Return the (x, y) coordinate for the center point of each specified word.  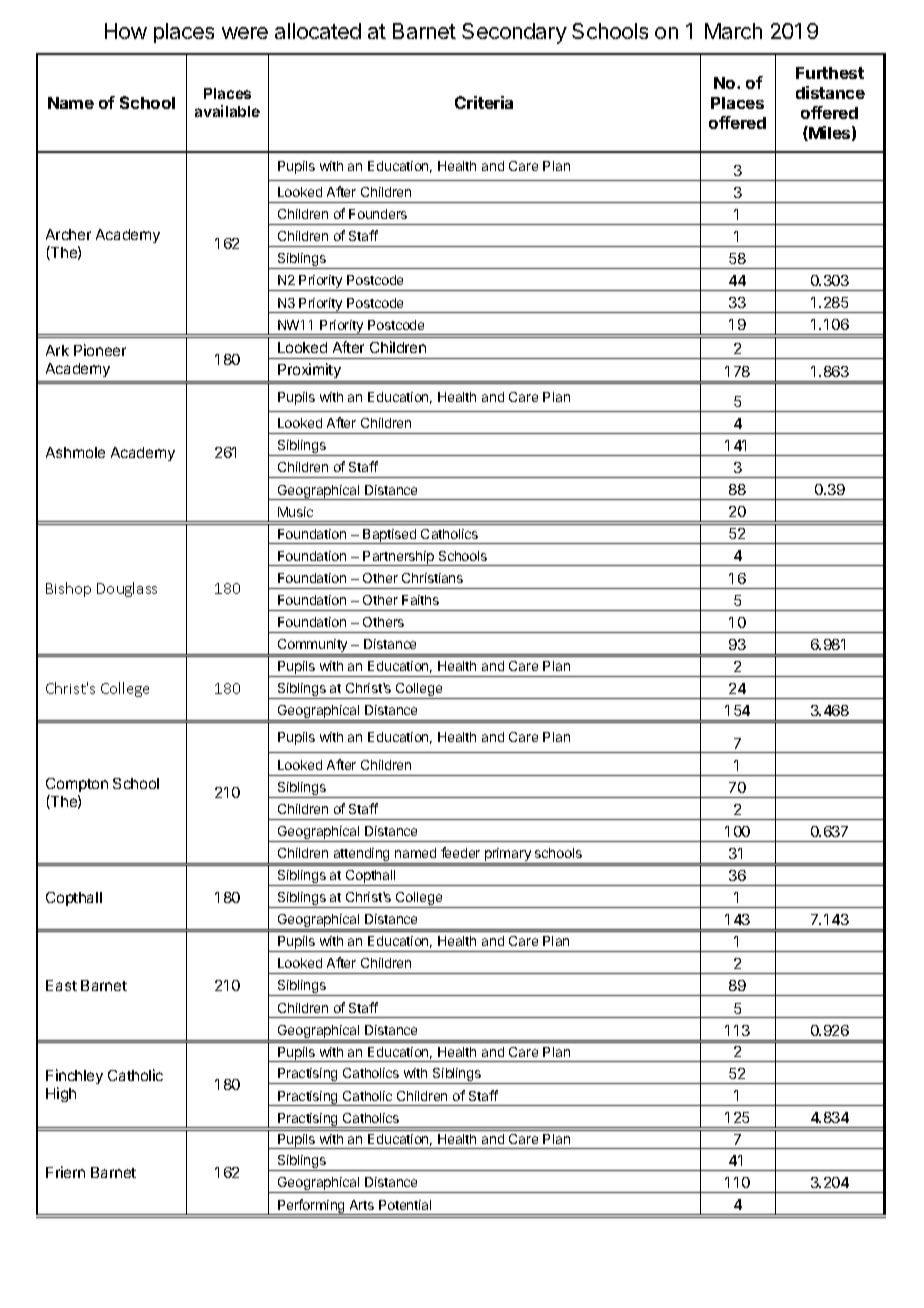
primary (508, 856)
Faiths (420, 600)
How (126, 31)
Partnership (399, 558)
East (61, 985)
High (61, 1094)
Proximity (309, 370)
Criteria (484, 102)
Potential (405, 1205)
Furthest (830, 73)
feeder (460, 852)
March (733, 31)
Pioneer (100, 350)
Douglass (127, 589)
